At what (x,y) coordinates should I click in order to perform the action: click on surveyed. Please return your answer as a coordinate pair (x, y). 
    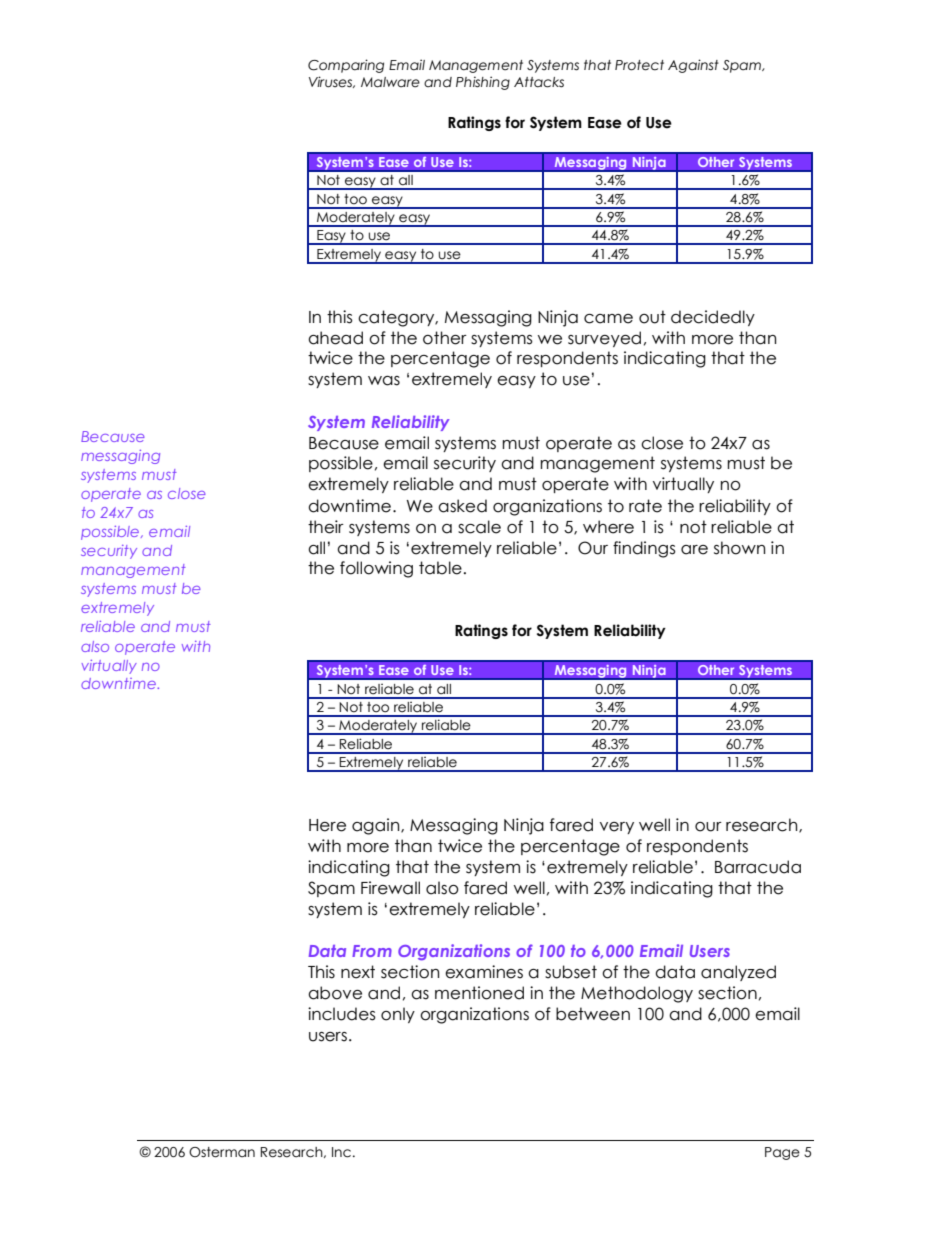
    Looking at the image, I should click on (604, 339).
